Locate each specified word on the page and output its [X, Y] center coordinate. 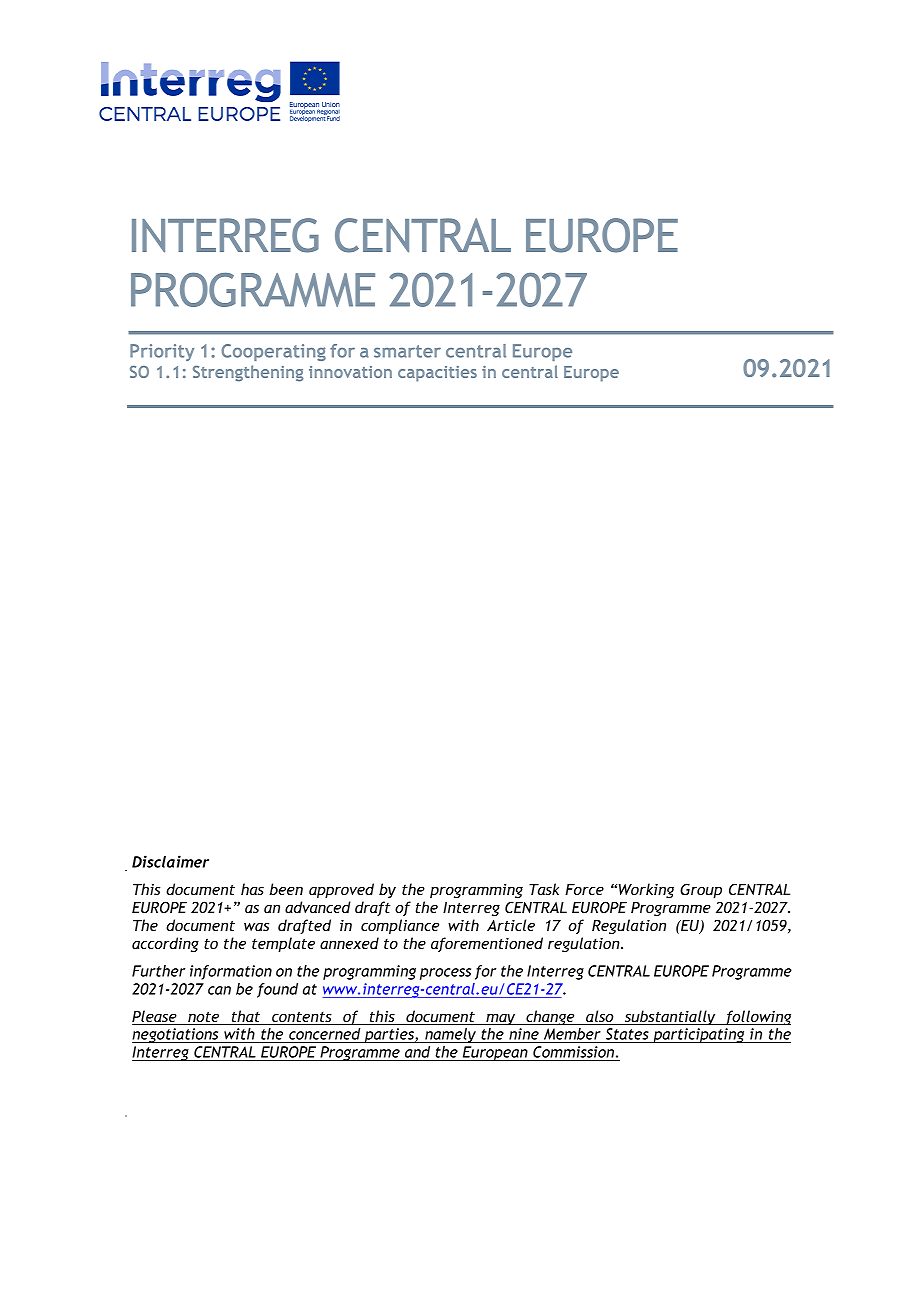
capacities [437, 374]
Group [701, 891]
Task [544, 889]
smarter [407, 351]
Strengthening [248, 373]
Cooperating [273, 352]
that [246, 1017]
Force [584, 889]
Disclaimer [170, 861]
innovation [350, 372]
